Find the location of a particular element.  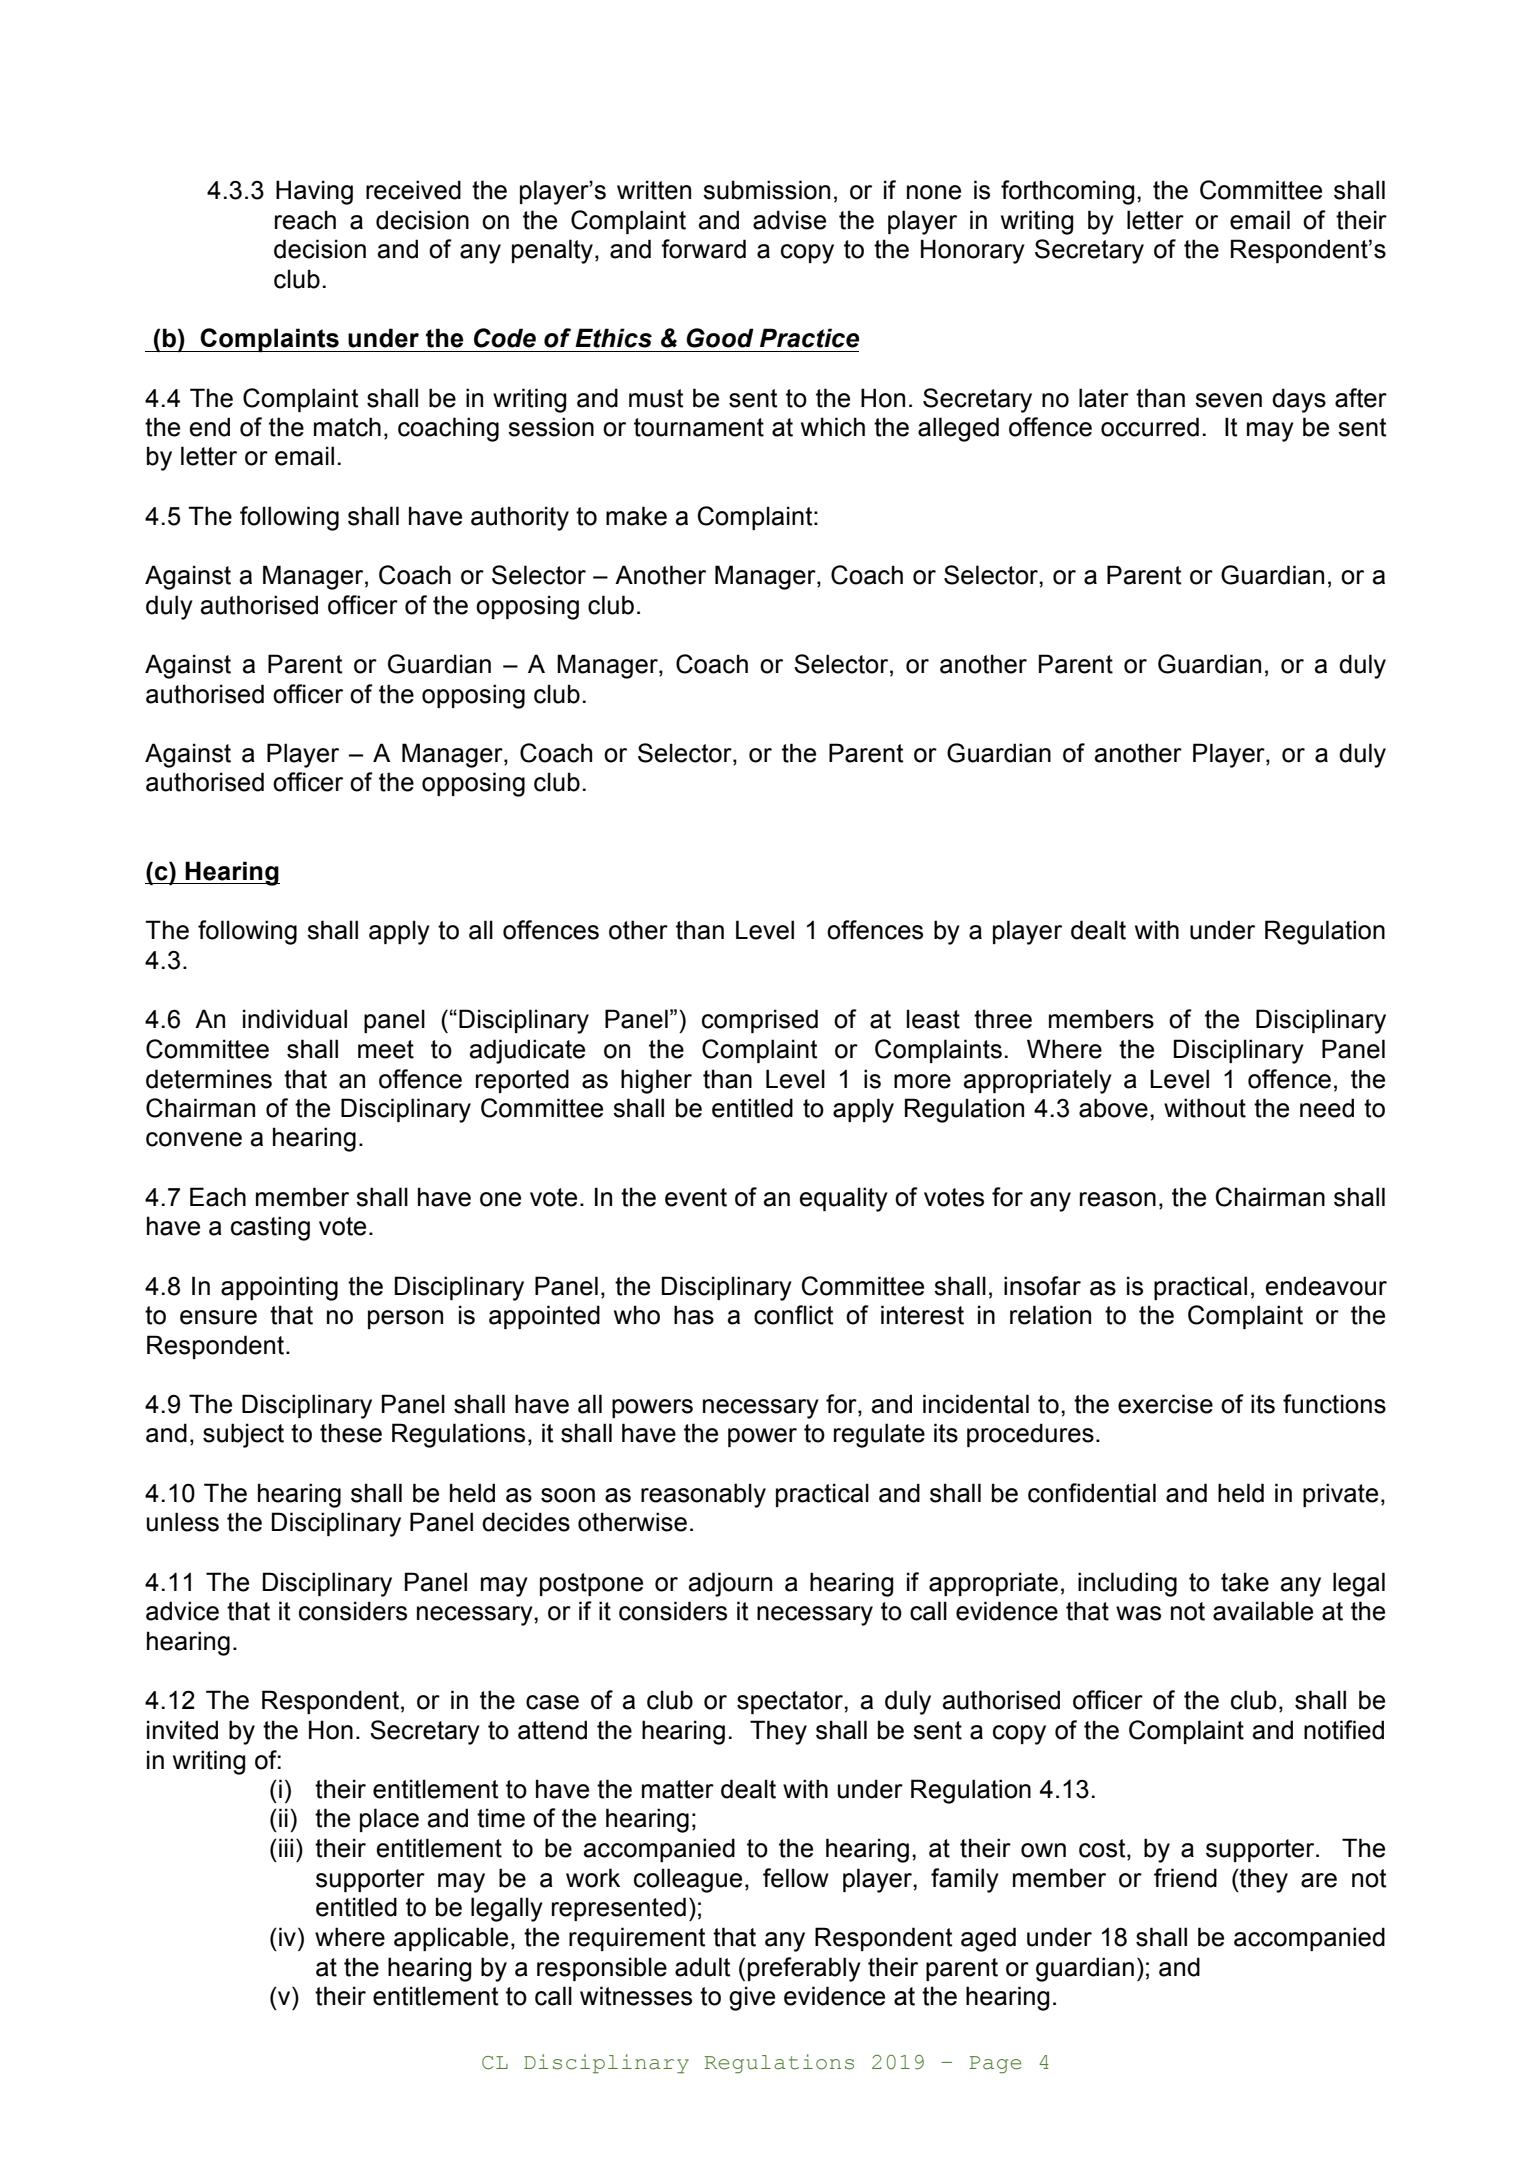

regulate is located at coordinates (879, 1435).
